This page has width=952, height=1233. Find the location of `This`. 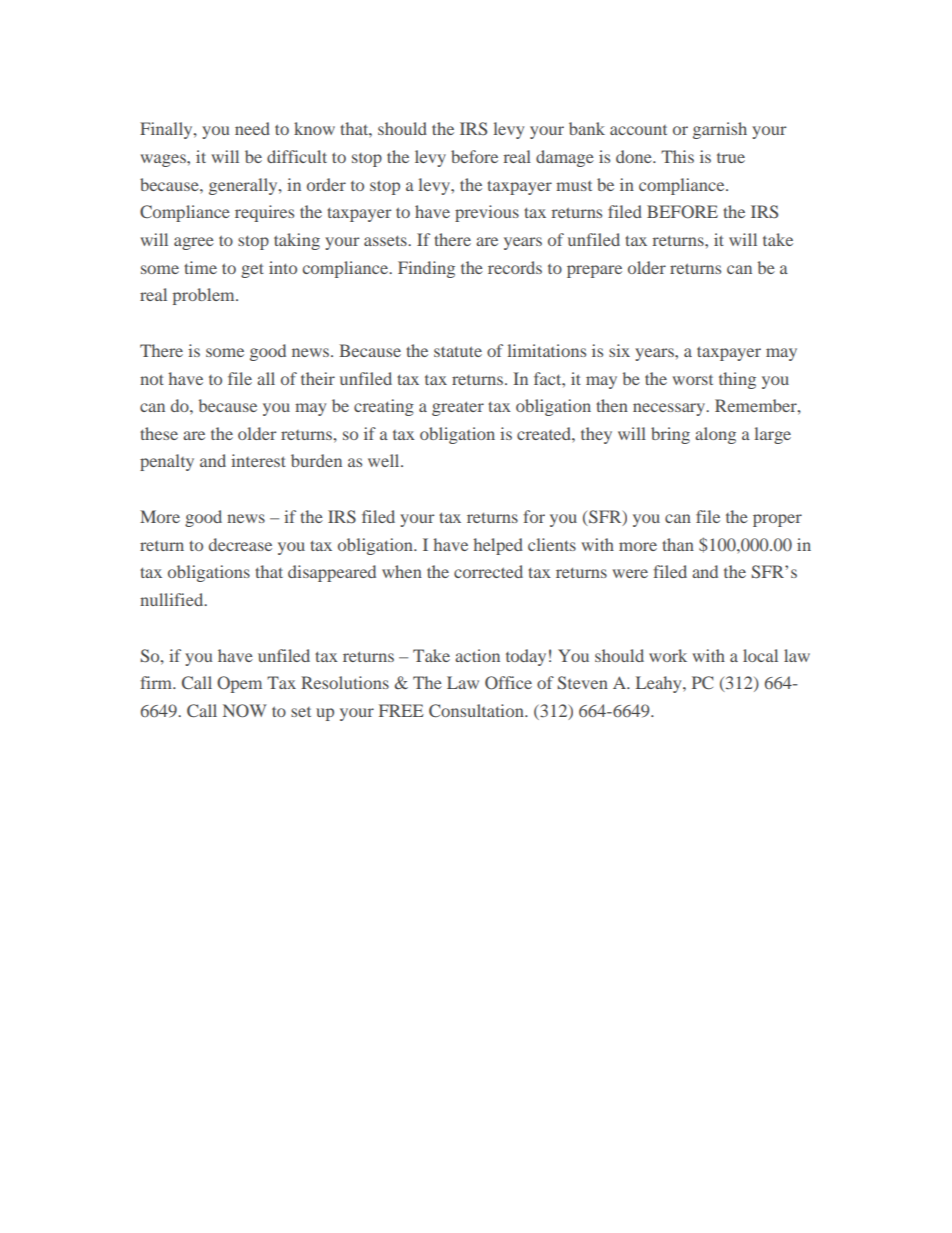

This is located at coordinates (677, 156).
